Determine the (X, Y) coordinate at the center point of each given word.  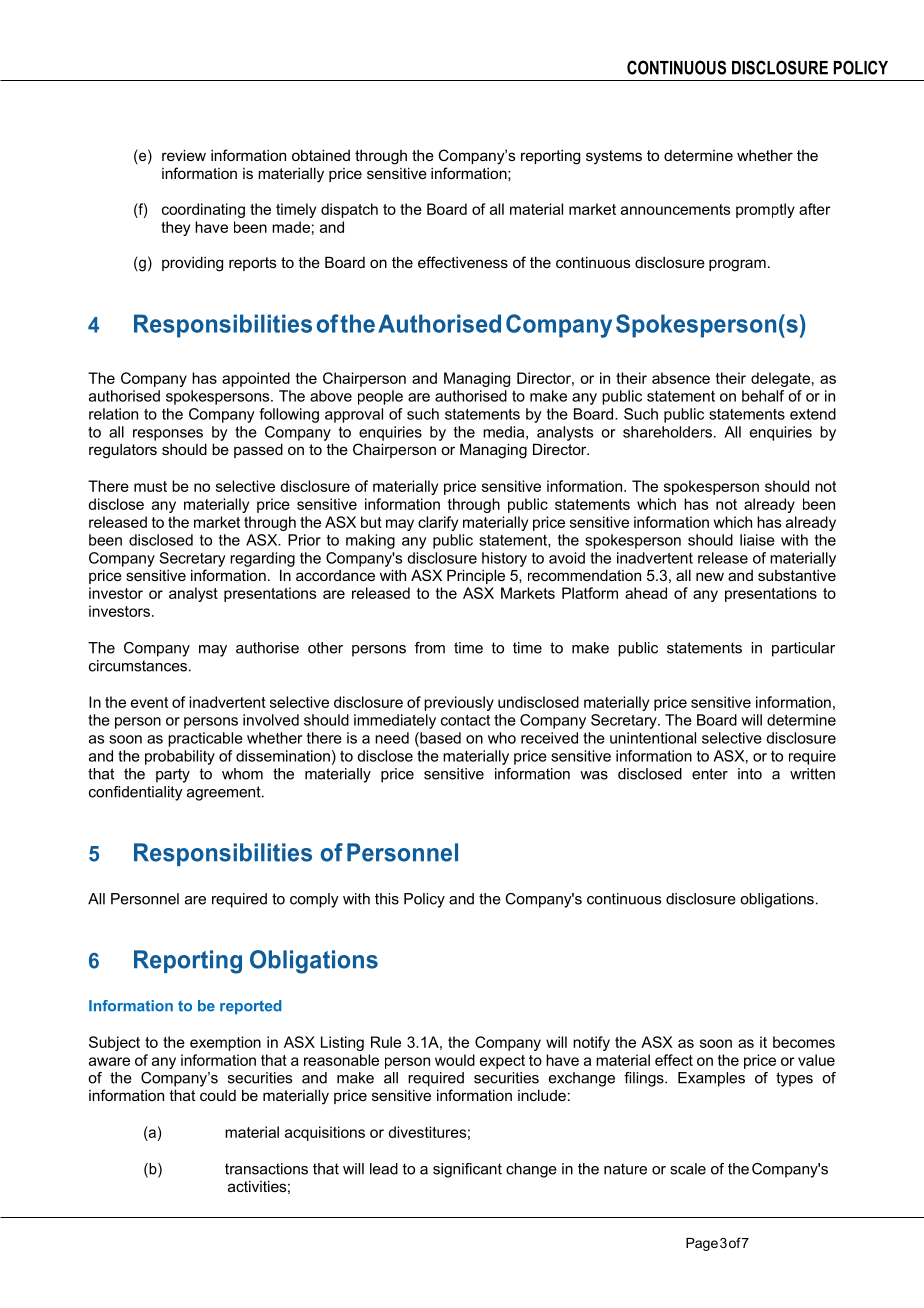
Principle (476, 576)
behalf (763, 396)
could (218, 1095)
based (439, 738)
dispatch (349, 210)
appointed (256, 379)
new (710, 576)
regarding (262, 559)
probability (180, 757)
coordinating (203, 210)
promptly (765, 210)
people (380, 397)
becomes (804, 1042)
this (387, 899)
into (750, 774)
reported (251, 1007)
